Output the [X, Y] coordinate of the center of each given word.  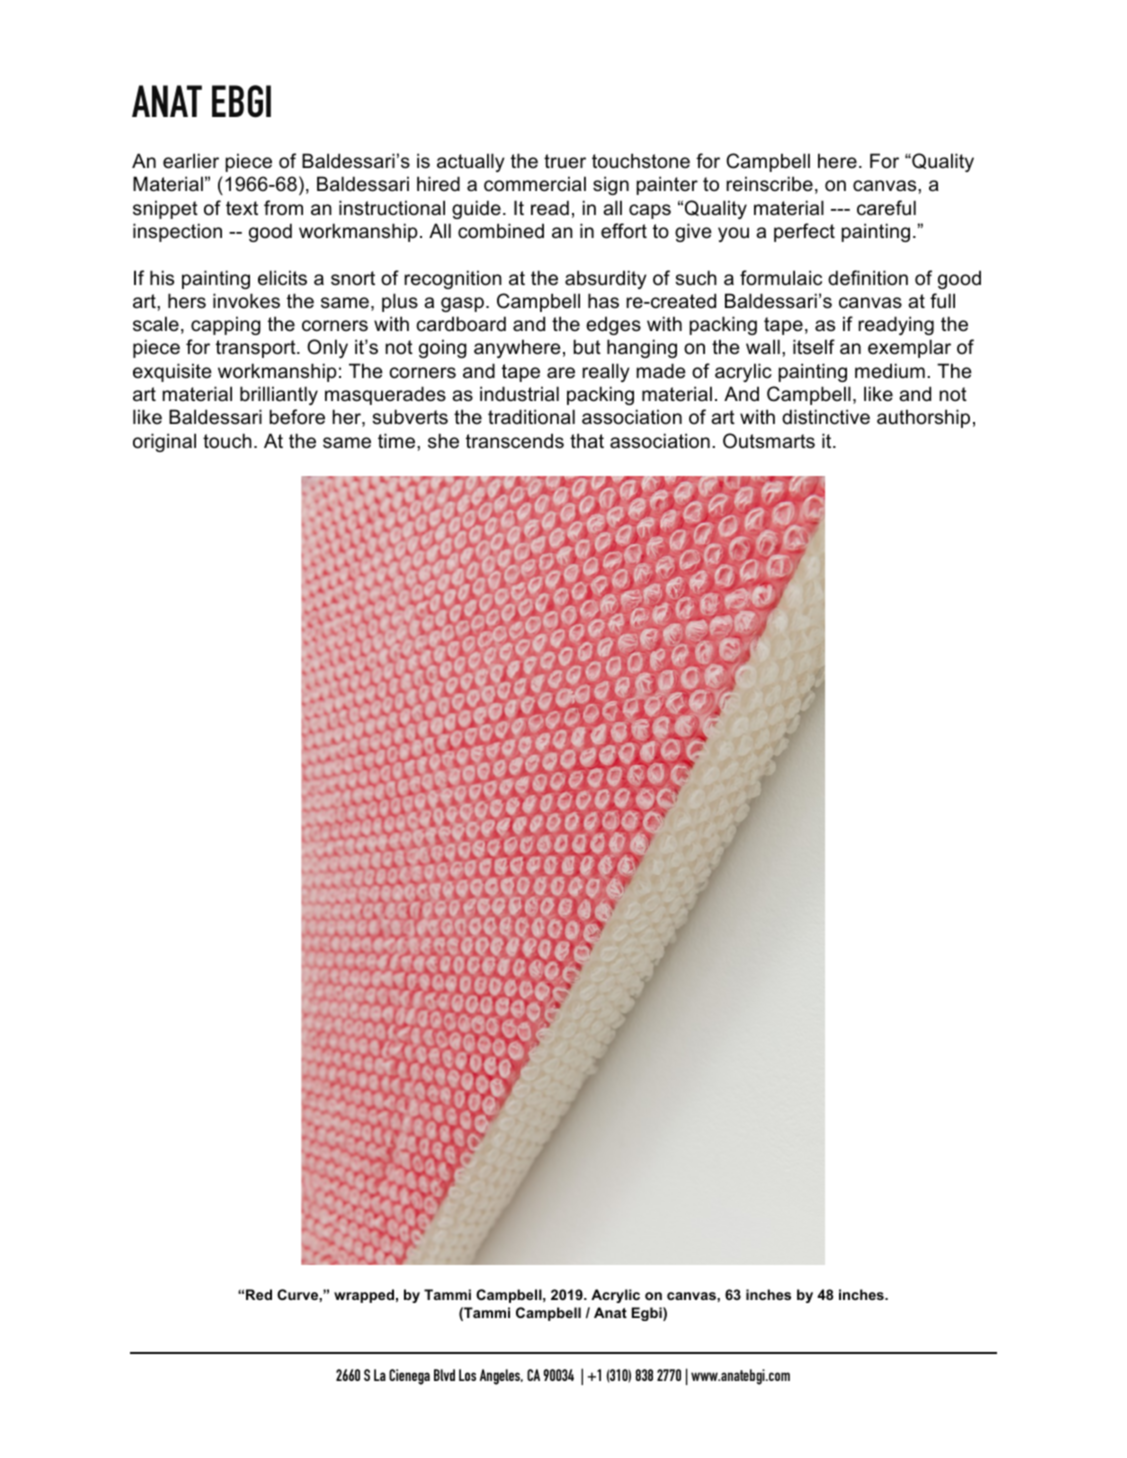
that [587, 441]
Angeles [501, 1377]
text [242, 208]
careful [886, 208]
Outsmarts [769, 441]
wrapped [364, 1296]
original [164, 442]
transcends [515, 441]
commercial [535, 184]
